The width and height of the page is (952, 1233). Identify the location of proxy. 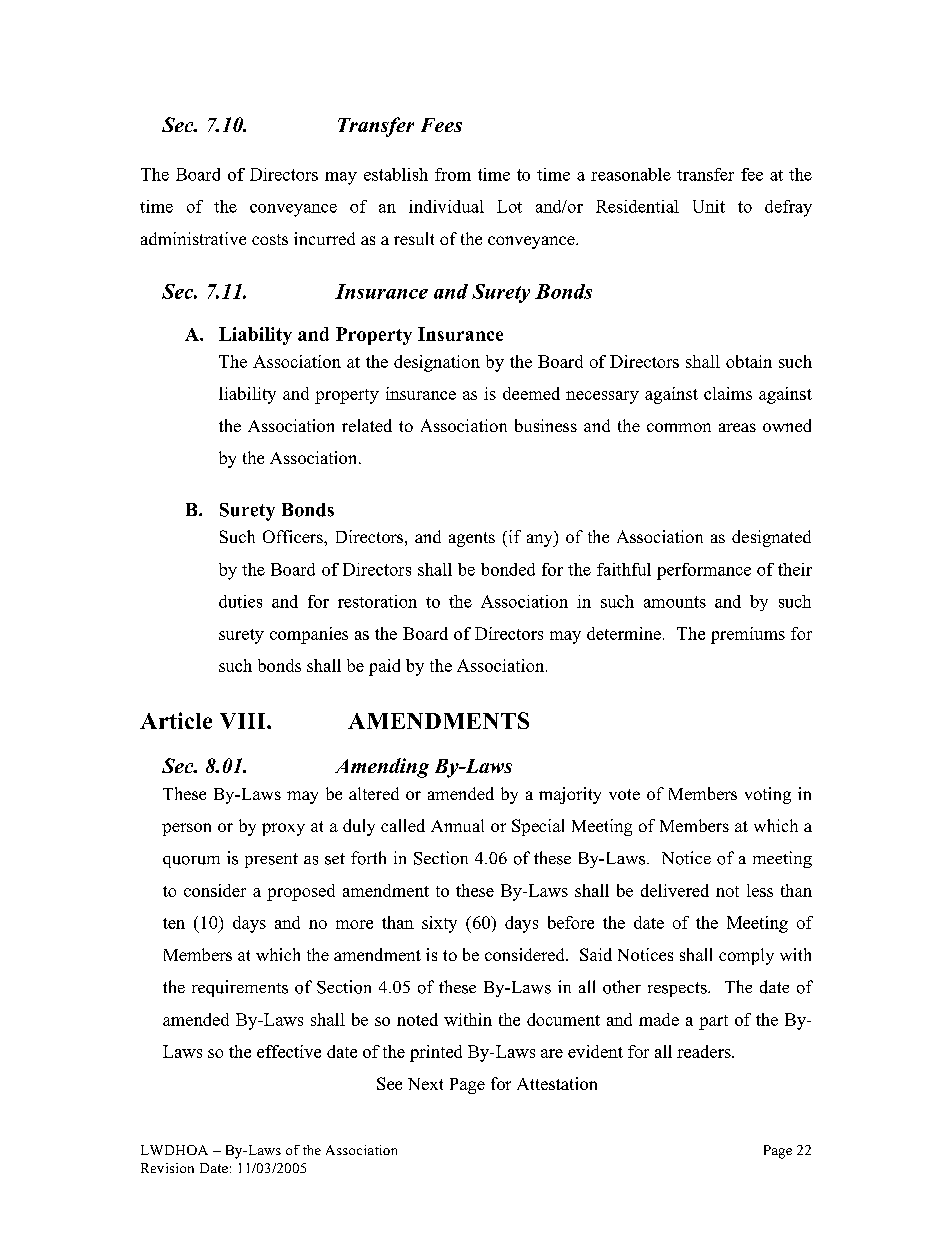
(283, 829).
